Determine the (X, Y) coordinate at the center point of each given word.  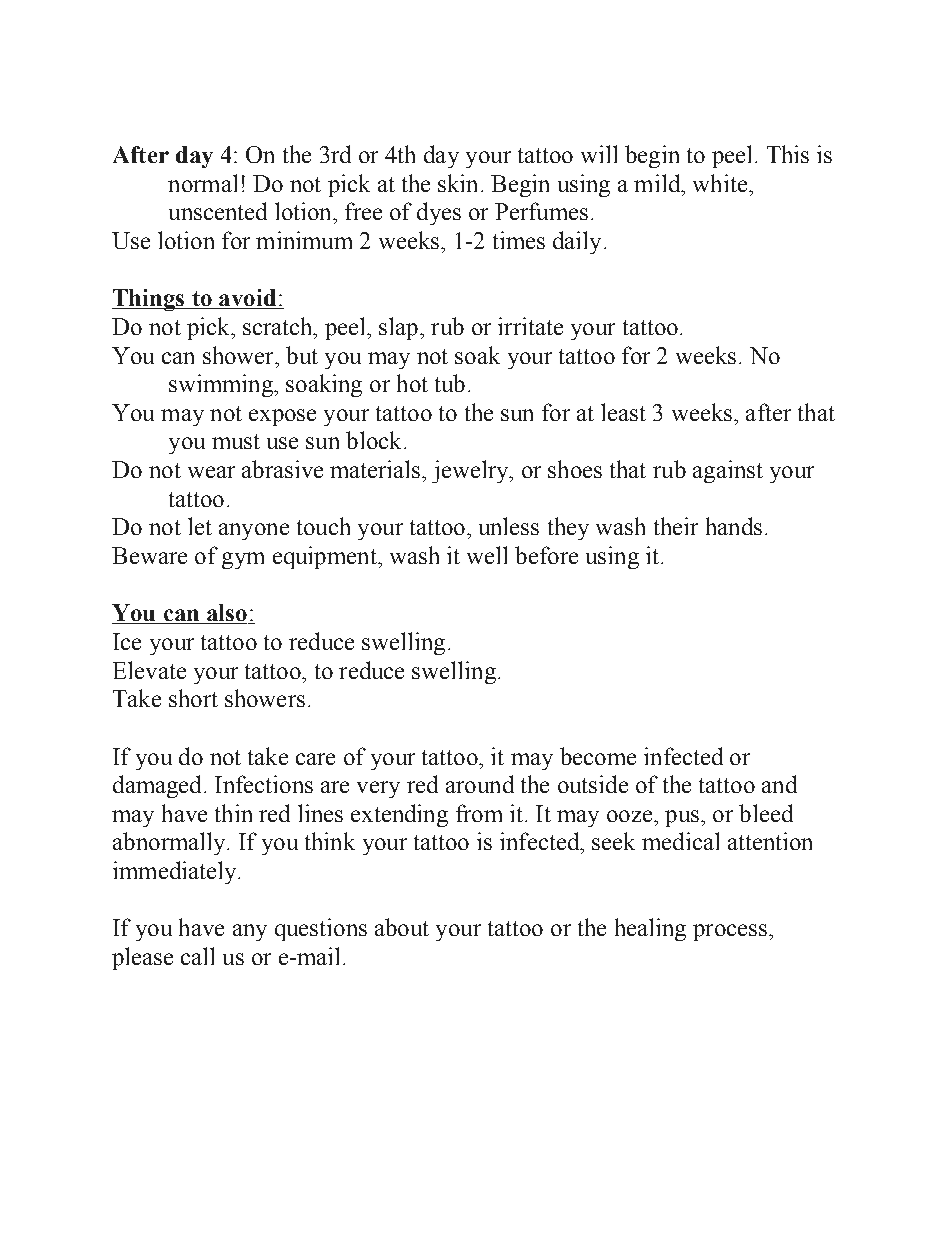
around (480, 784)
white (720, 183)
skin (457, 183)
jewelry (471, 471)
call (197, 956)
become (598, 756)
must (236, 441)
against (728, 471)
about (402, 927)
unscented (218, 211)
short (193, 698)
